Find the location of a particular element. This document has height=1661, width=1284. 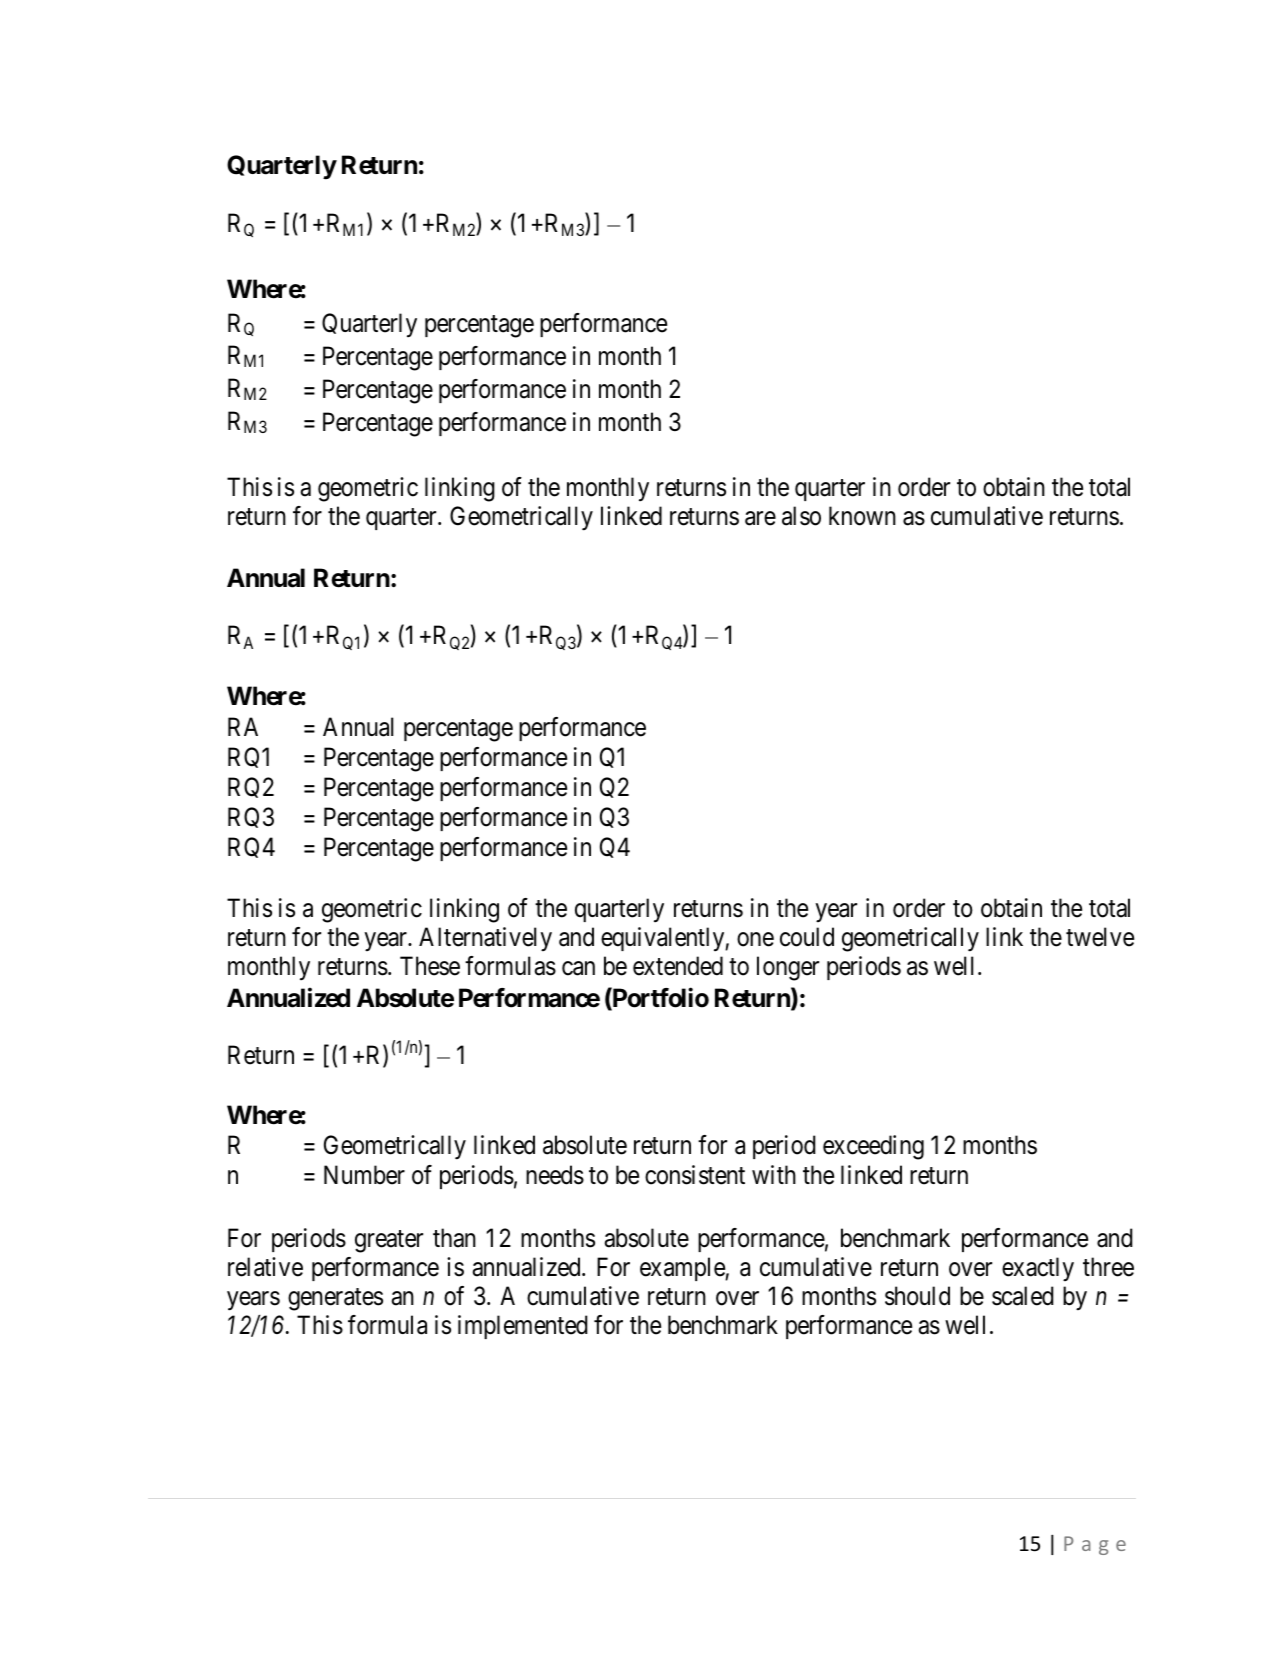

one is located at coordinates (755, 940).
